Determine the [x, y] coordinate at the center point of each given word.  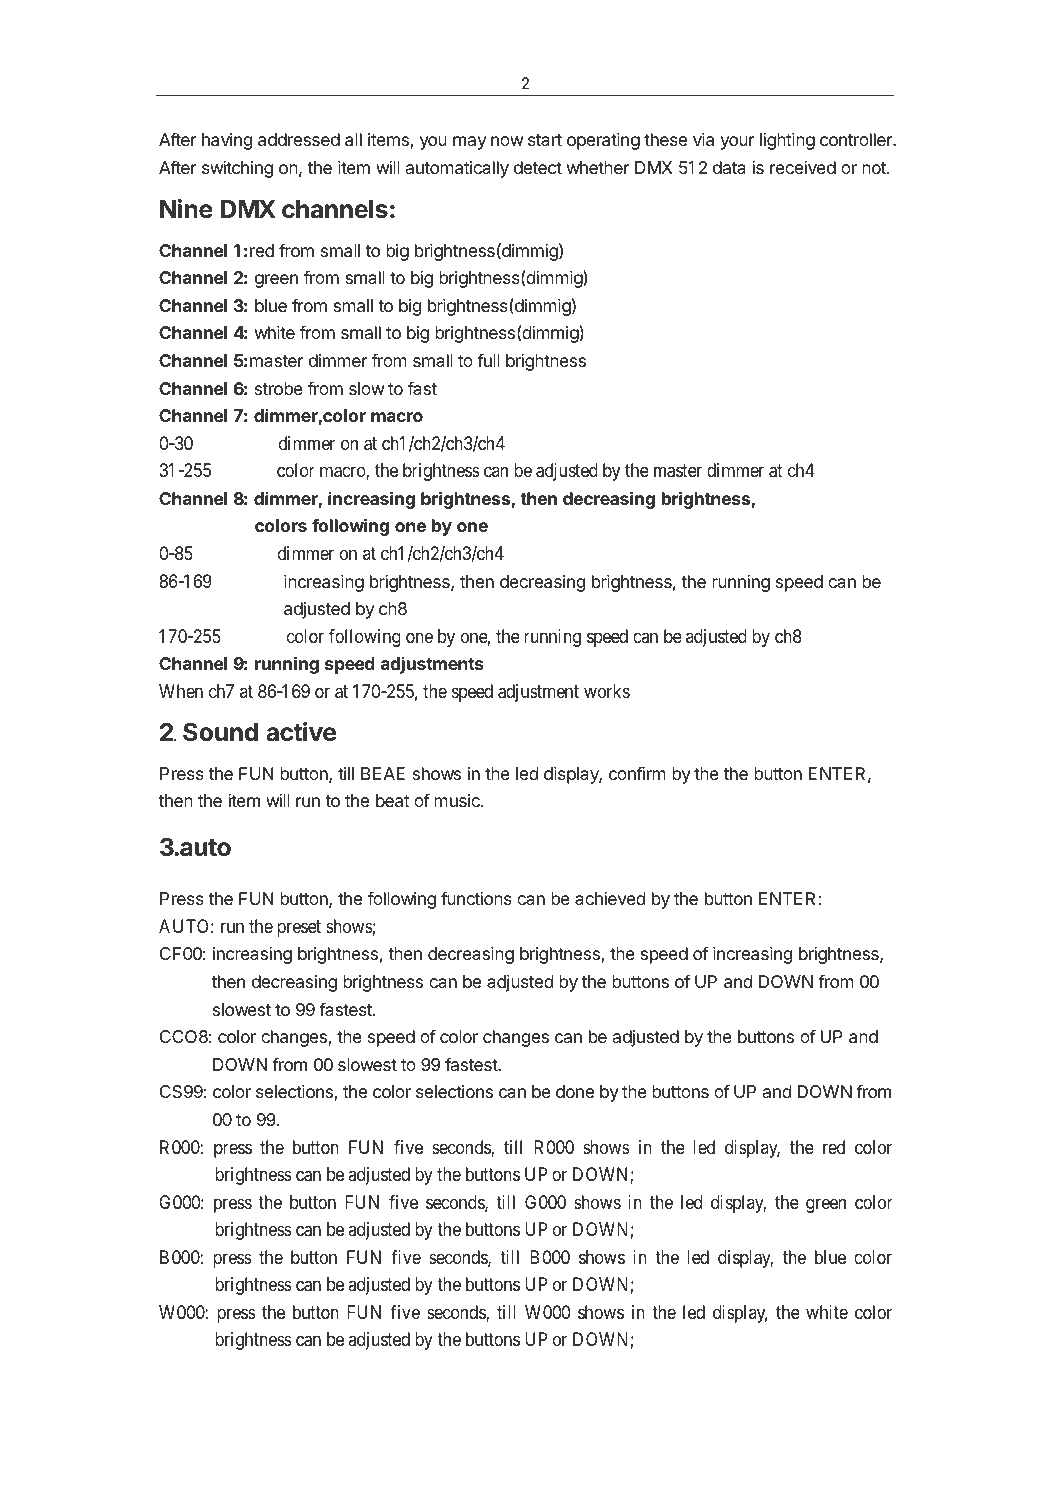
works [607, 691]
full [488, 360]
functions [476, 898]
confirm [637, 773]
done [575, 1091]
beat [393, 801]
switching [237, 169]
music [458, 800]
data [729, 167]
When [181, 691]
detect [538, 167]
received [803, 167]
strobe [279, 388]
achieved [610, 898]
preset [299, 929]
